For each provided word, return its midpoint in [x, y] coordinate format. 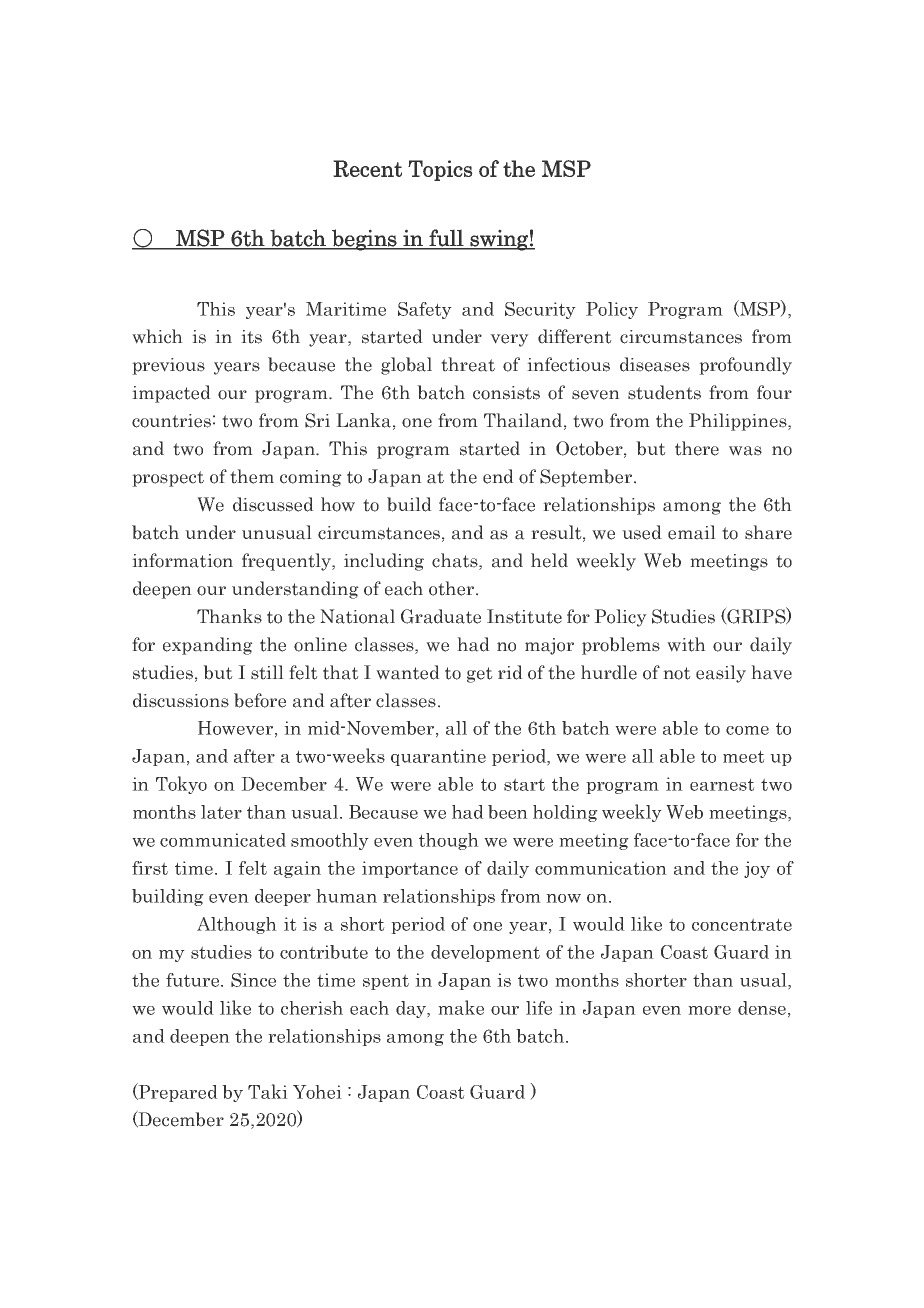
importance [410, 869]
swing [499, 240]
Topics [440, 170]
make [461, 1007]
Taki [268, 1091]
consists [506, 393]
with [686, 644]
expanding [208, 646]
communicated [223, 840]
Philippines [739, 422]
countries [171, 421]
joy [757, 869]
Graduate [441, 616]
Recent [367, 168]
